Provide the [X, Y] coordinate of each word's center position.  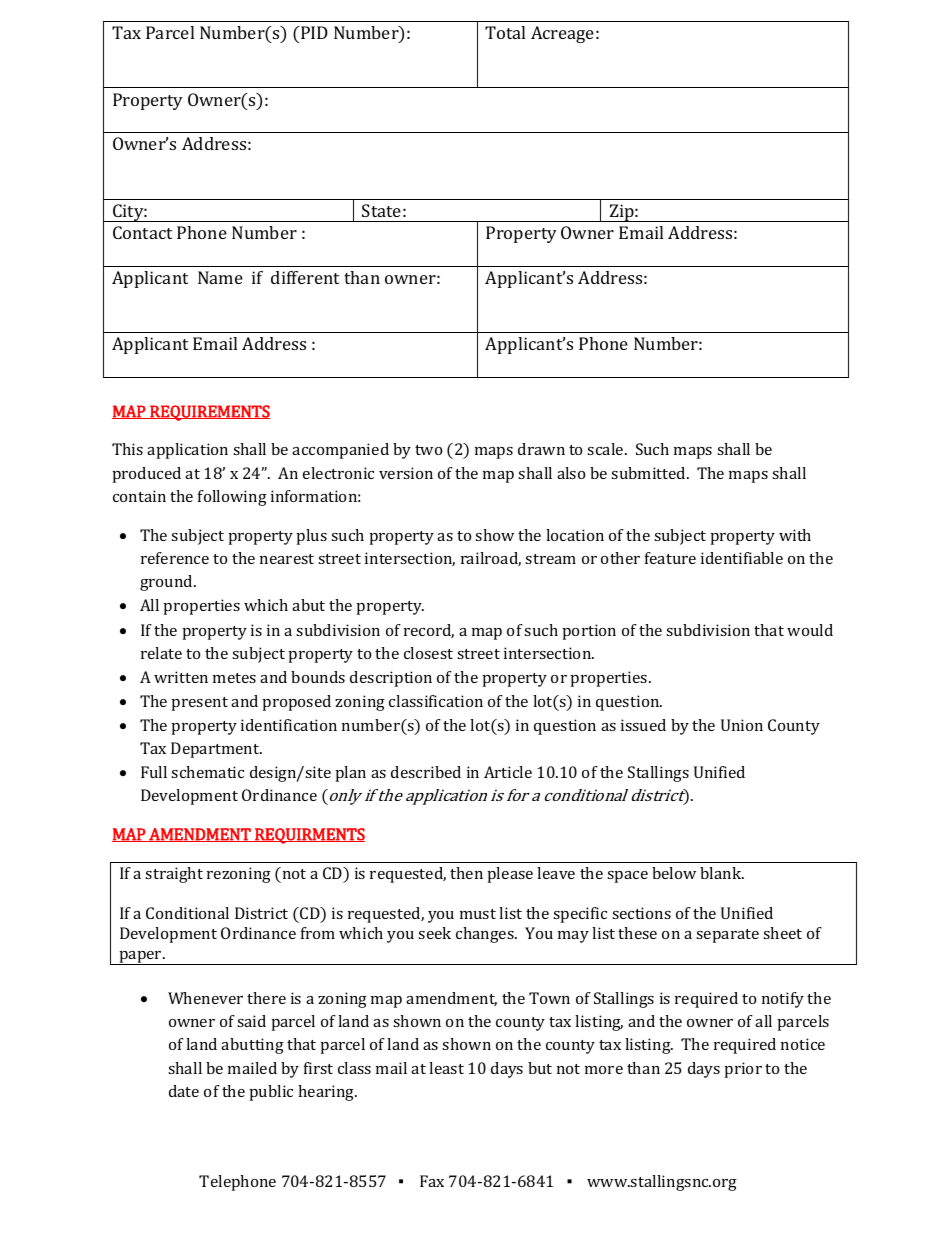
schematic [207, 772]
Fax [432, 1181]
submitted [649, 473]
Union [742, 725]
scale [606, 449]
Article [508, 772]
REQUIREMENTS [209, 413]
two [428, 450]
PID [313, 32]
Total [505, 32]
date [184, 1091]
